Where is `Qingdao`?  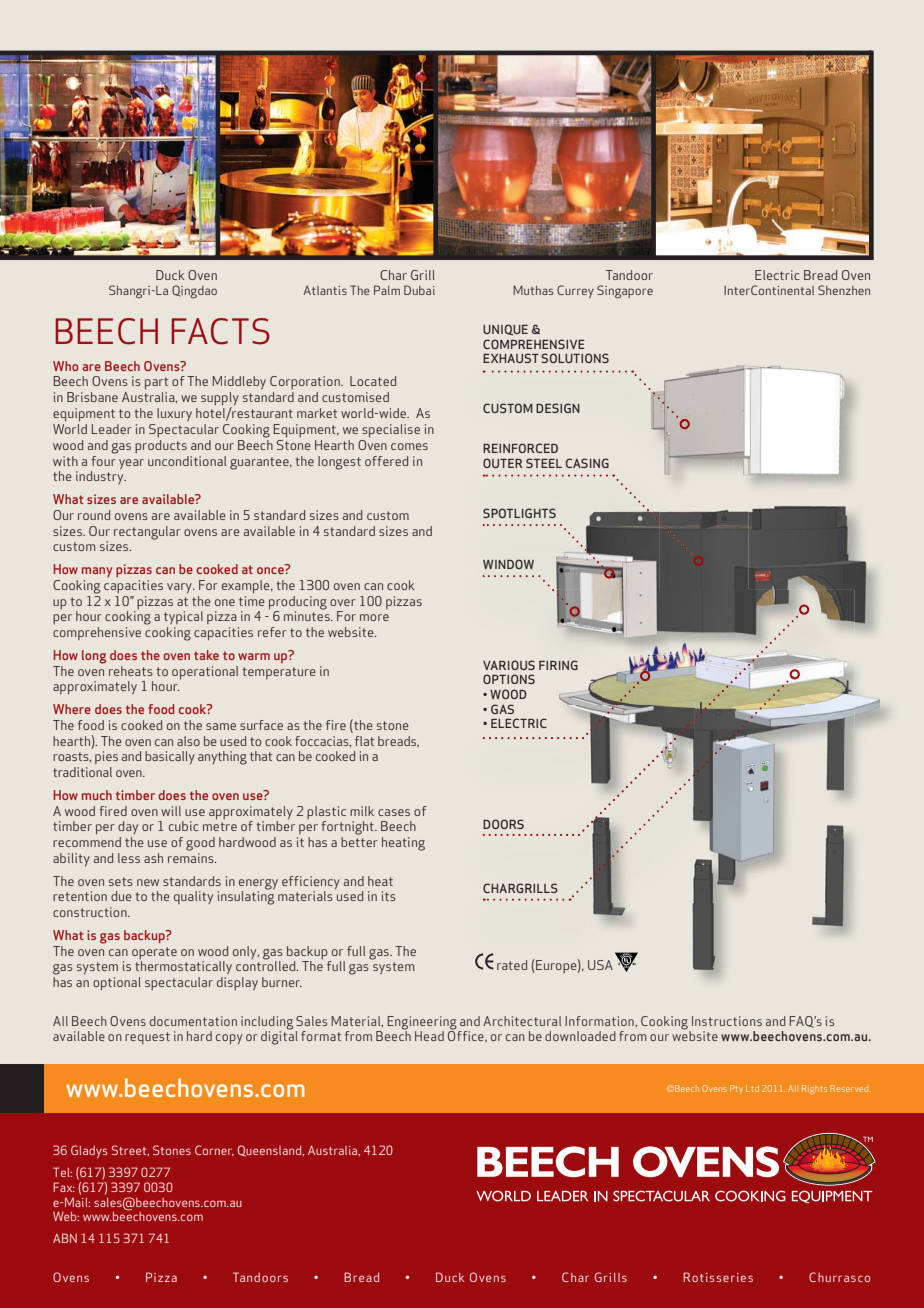 Qingdao is located at coordinates (194, 291).
